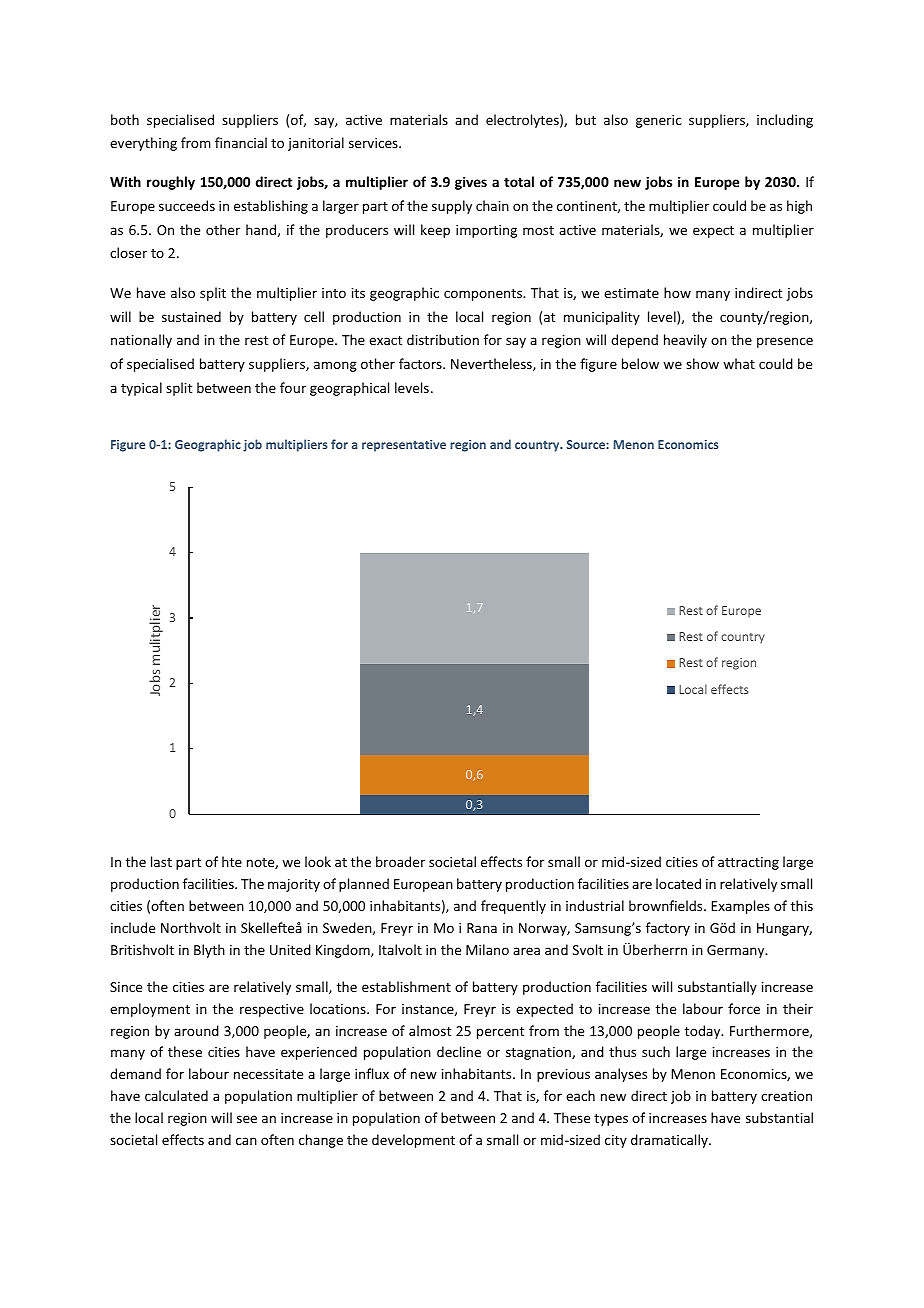 This screenshot has width=924, height=1308. Describe the element at coordinates (400, 861) in the screenshot. I see `broader` at that location.
